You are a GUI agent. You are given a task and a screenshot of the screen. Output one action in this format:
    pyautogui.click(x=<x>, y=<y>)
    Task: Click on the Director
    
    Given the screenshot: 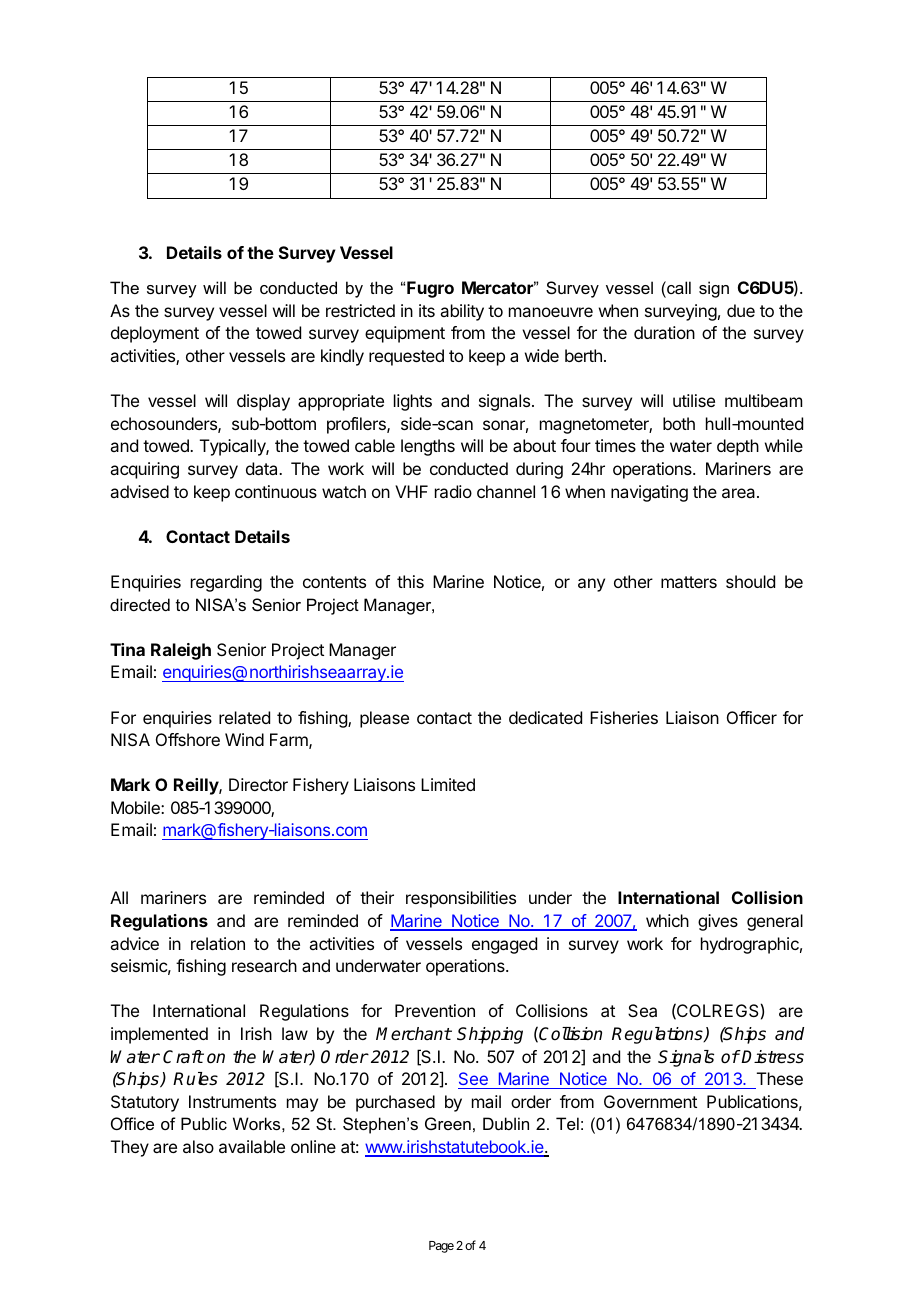 What is the action you would take?
    pyautogui.click(x=258, y=784)
